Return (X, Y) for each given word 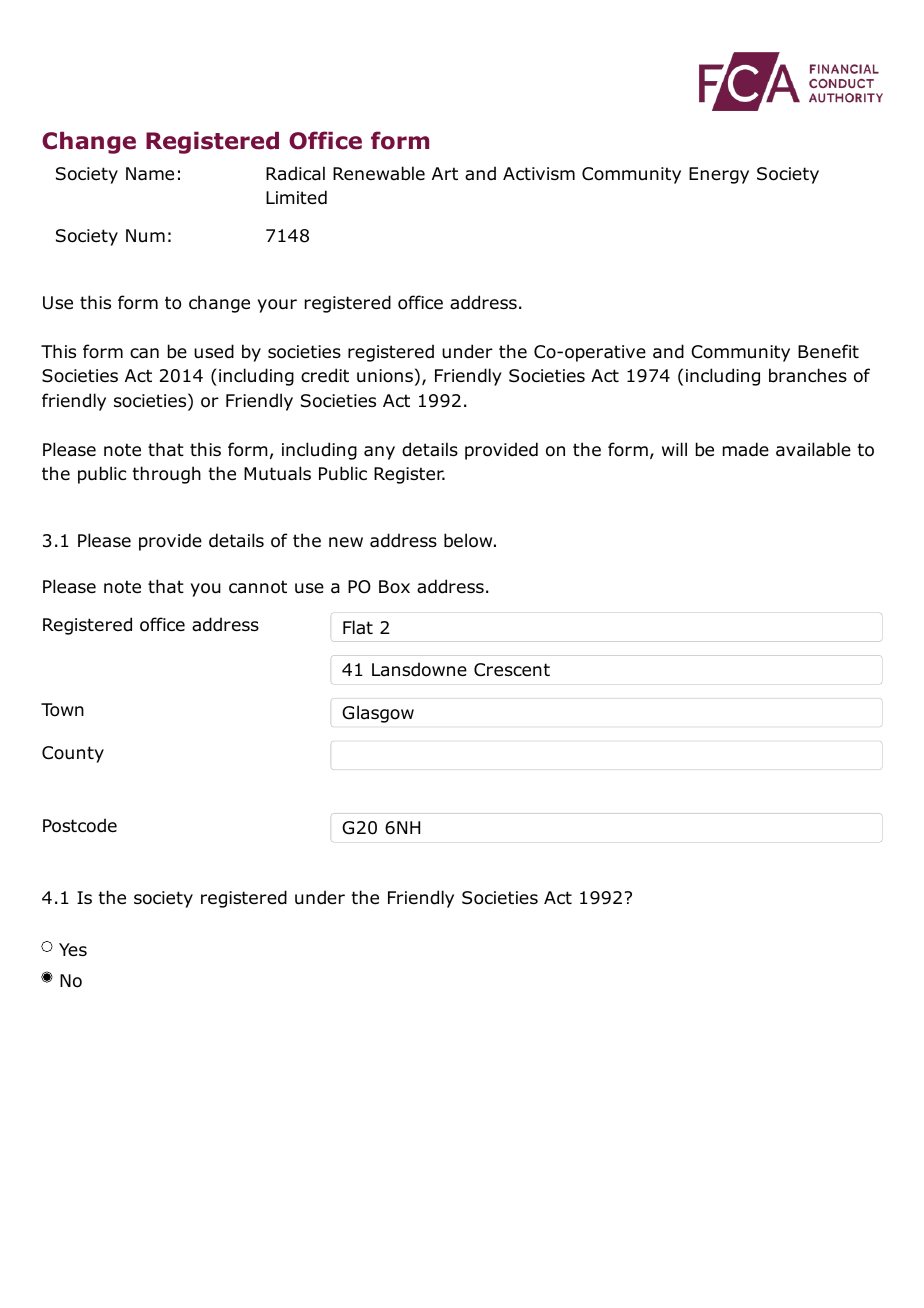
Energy (719, 175)
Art (445, 173)
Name (150, 174)
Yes (73, 950)
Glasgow (378, 714)
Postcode (80, 825)
